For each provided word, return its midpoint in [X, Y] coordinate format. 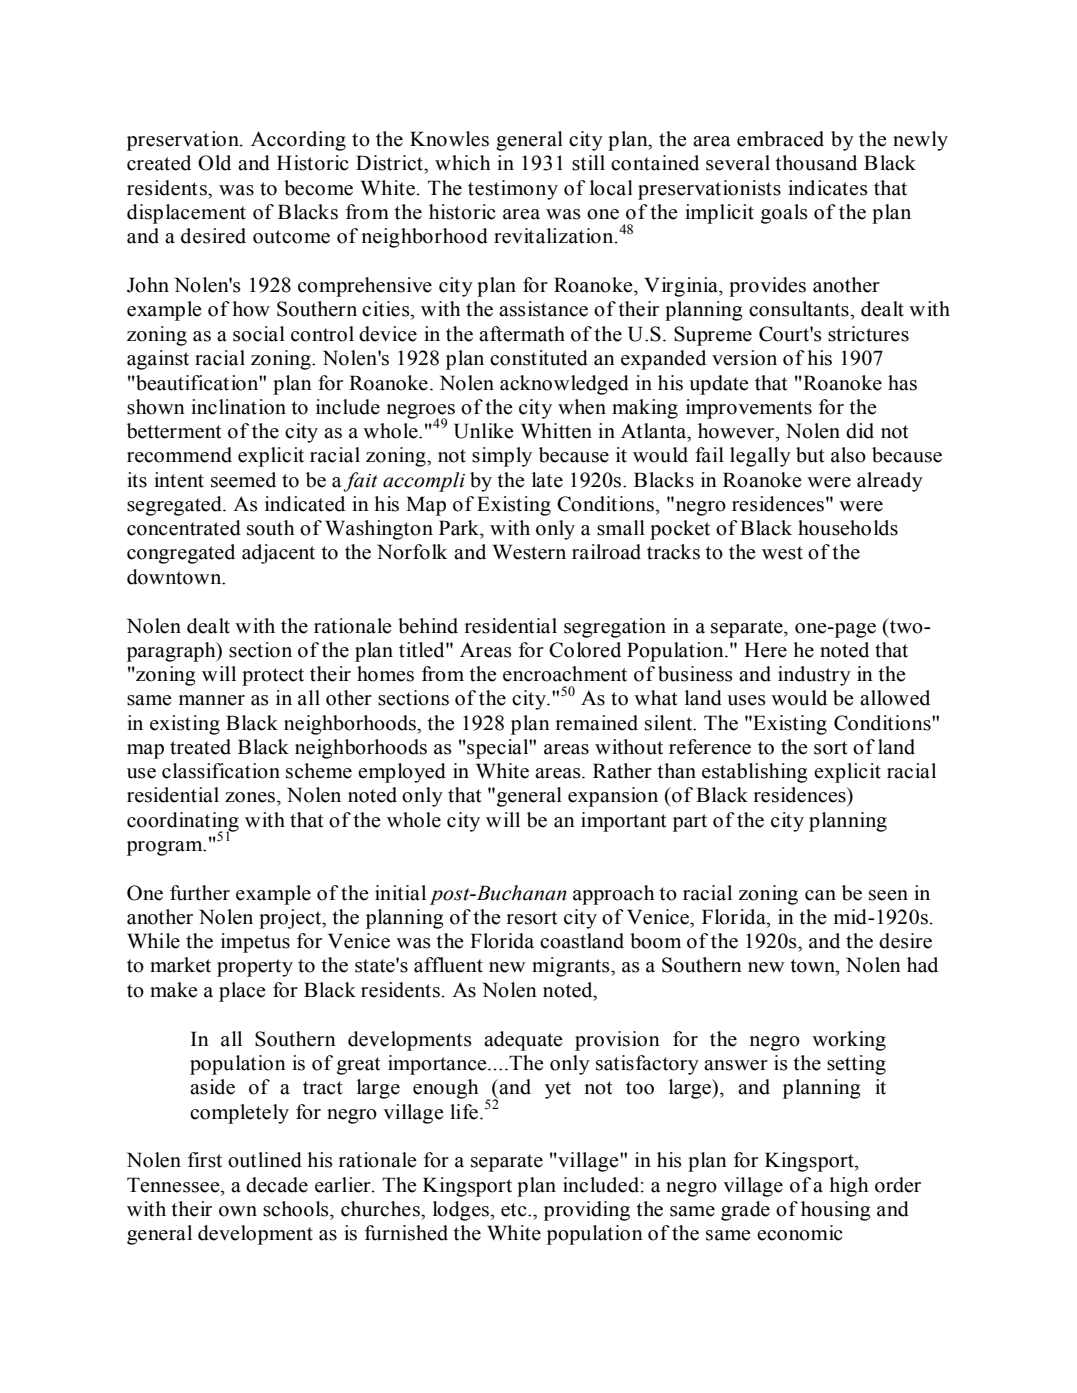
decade [277, 1185]
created [159, 163]
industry [814, 676]
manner [212, 700]
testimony [513, 190]
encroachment [565, 674]
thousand [816, 163]
